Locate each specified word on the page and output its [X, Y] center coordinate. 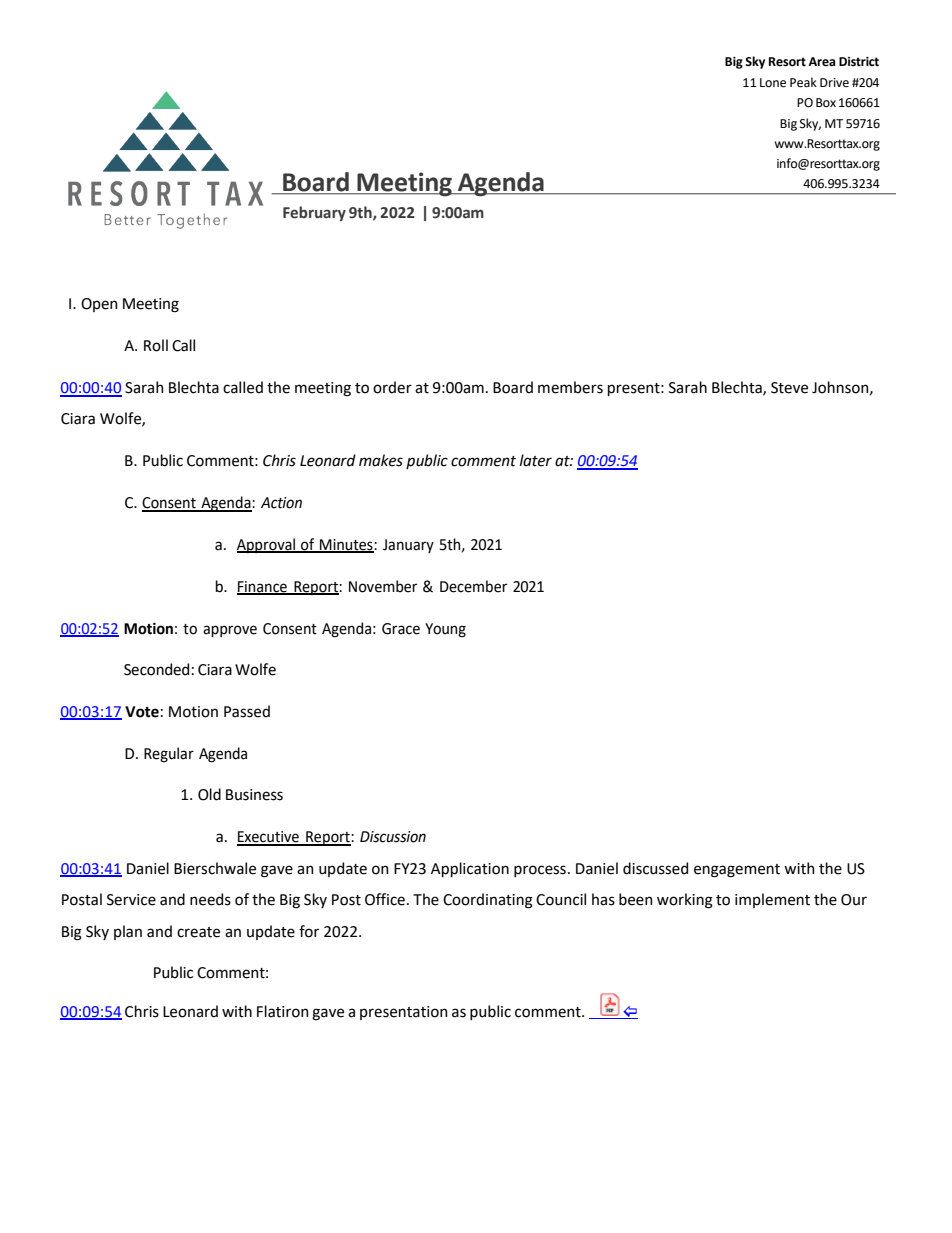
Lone [773, 83]
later [536, 460]
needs [210, 899]
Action [281, 503]
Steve [789, 388]
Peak [803, 82]
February [314, 213]
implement [772, 900]
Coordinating [488, 901]
